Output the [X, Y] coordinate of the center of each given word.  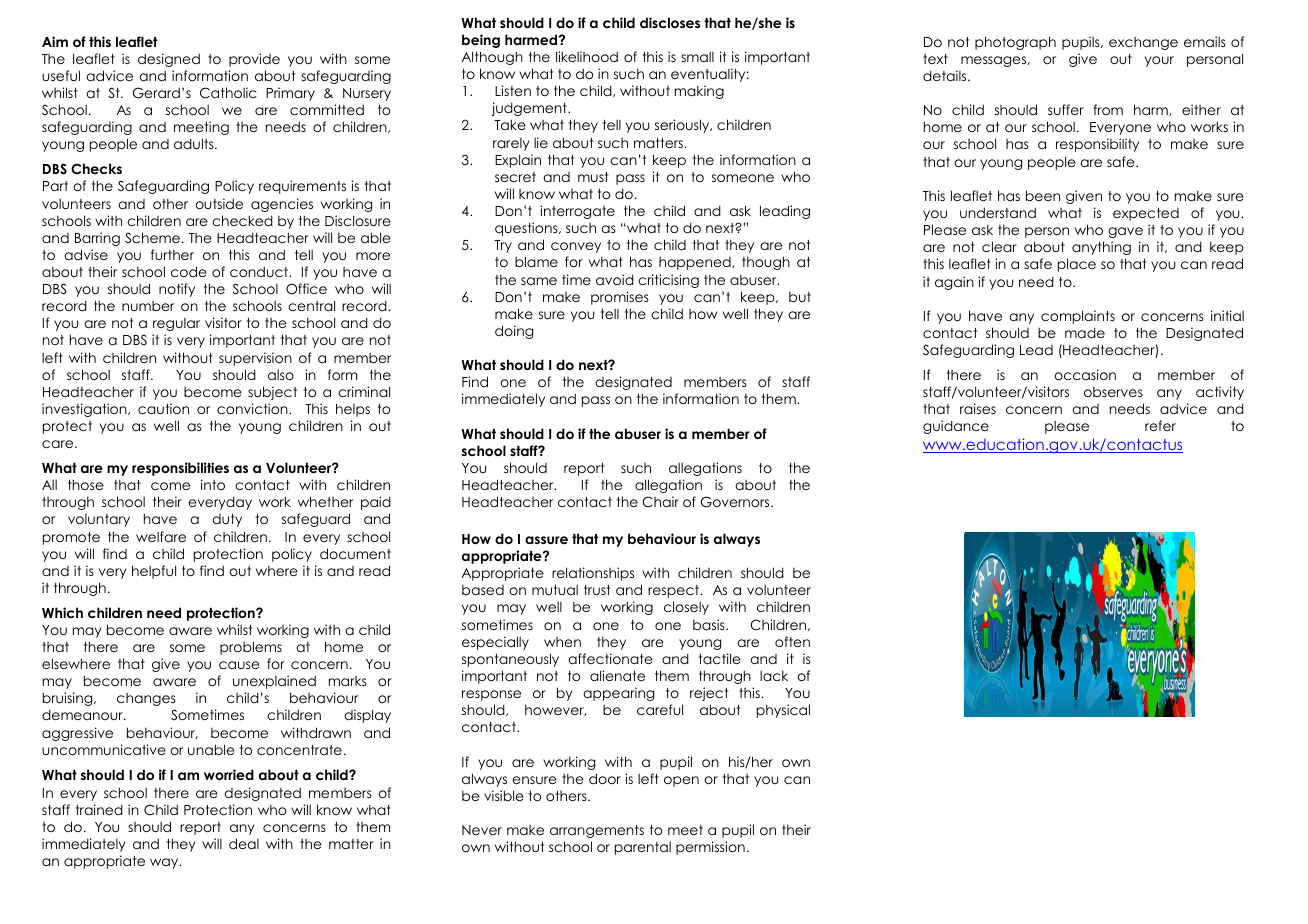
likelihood [587, 56]
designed [169, 60]
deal [244, 843]
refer [1160, 425]
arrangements [597, 831]
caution [163, 408]
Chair [660, 502]
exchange [1143, 43]
